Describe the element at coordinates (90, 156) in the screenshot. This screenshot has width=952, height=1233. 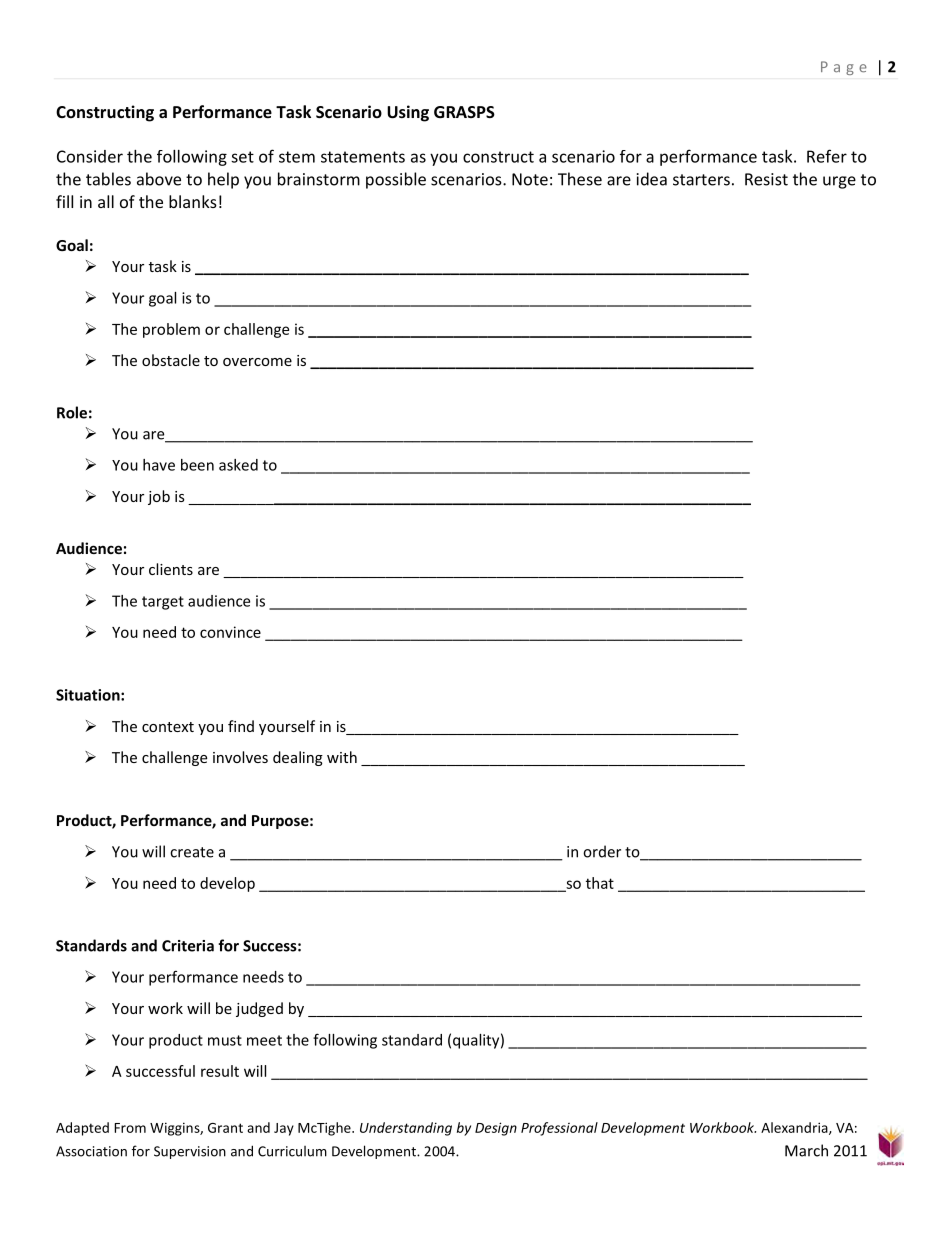
I see `Consider` at that location.
